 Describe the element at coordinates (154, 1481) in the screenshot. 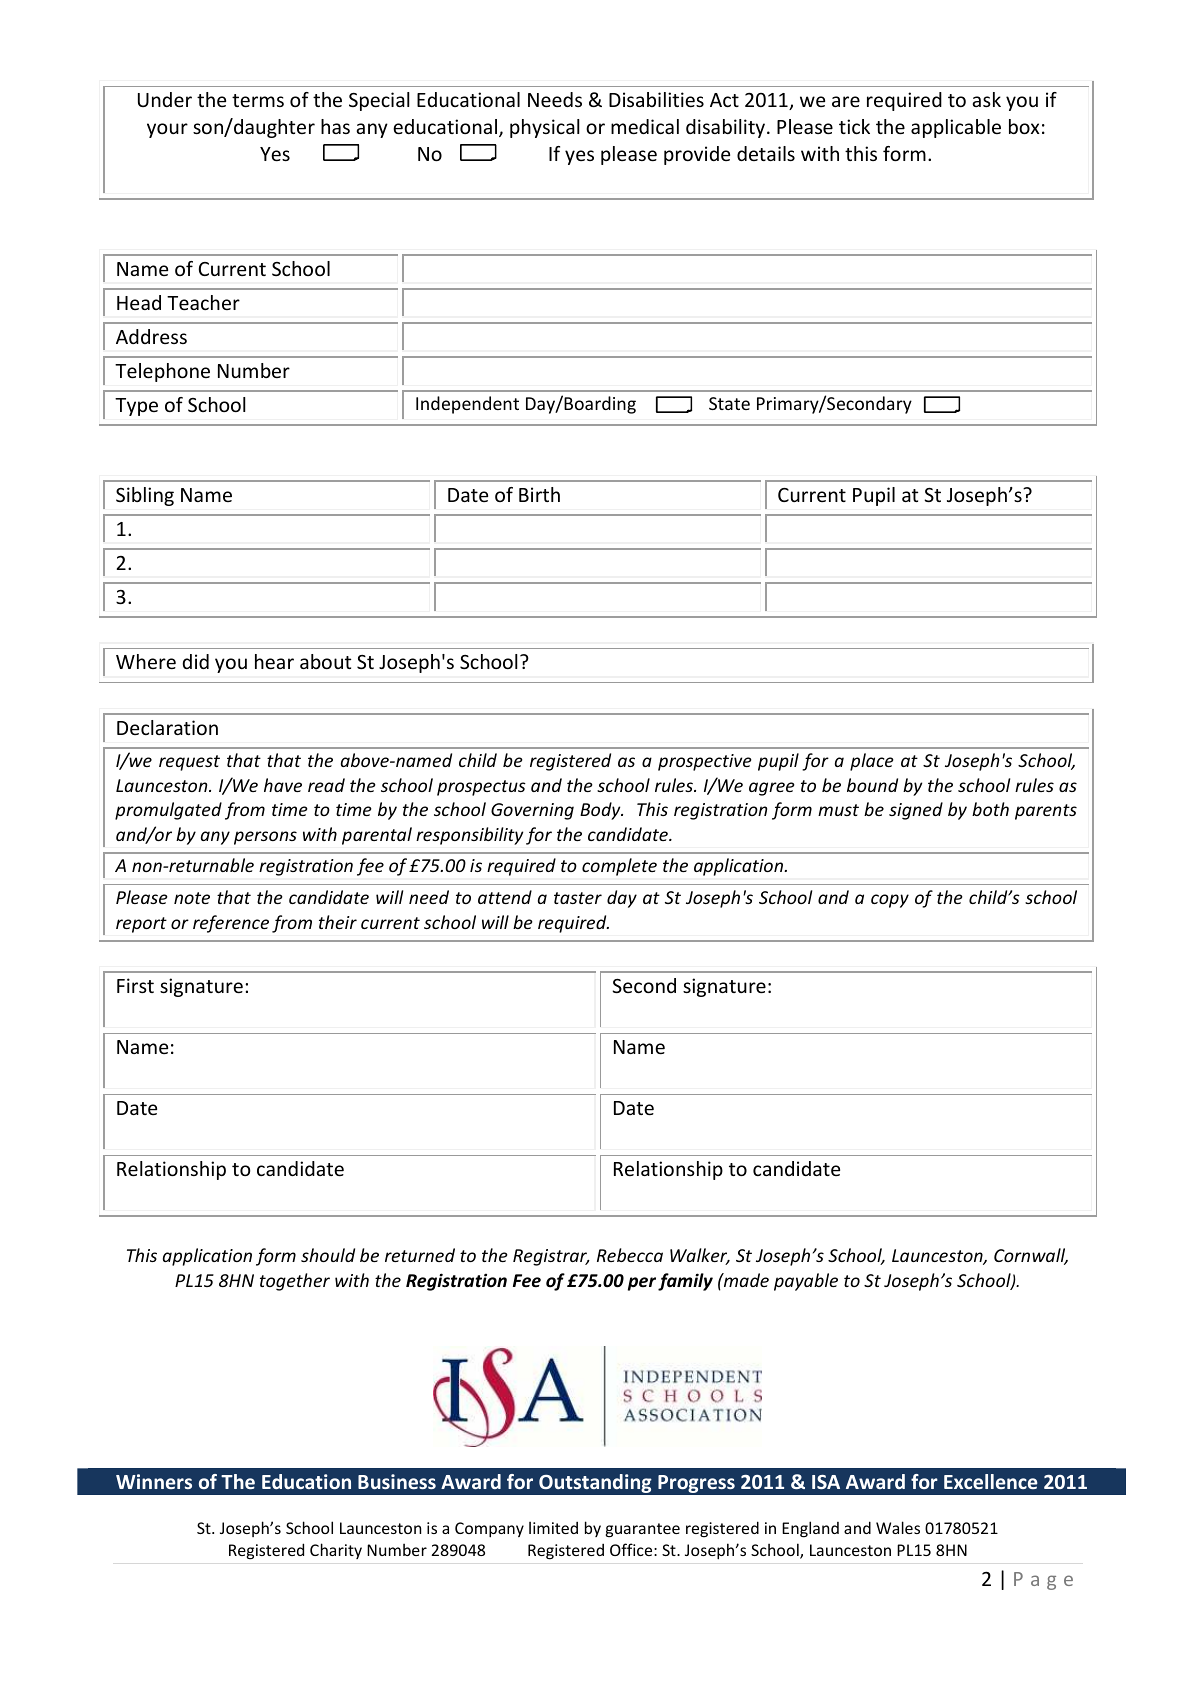

I see `Winners` at that location.
